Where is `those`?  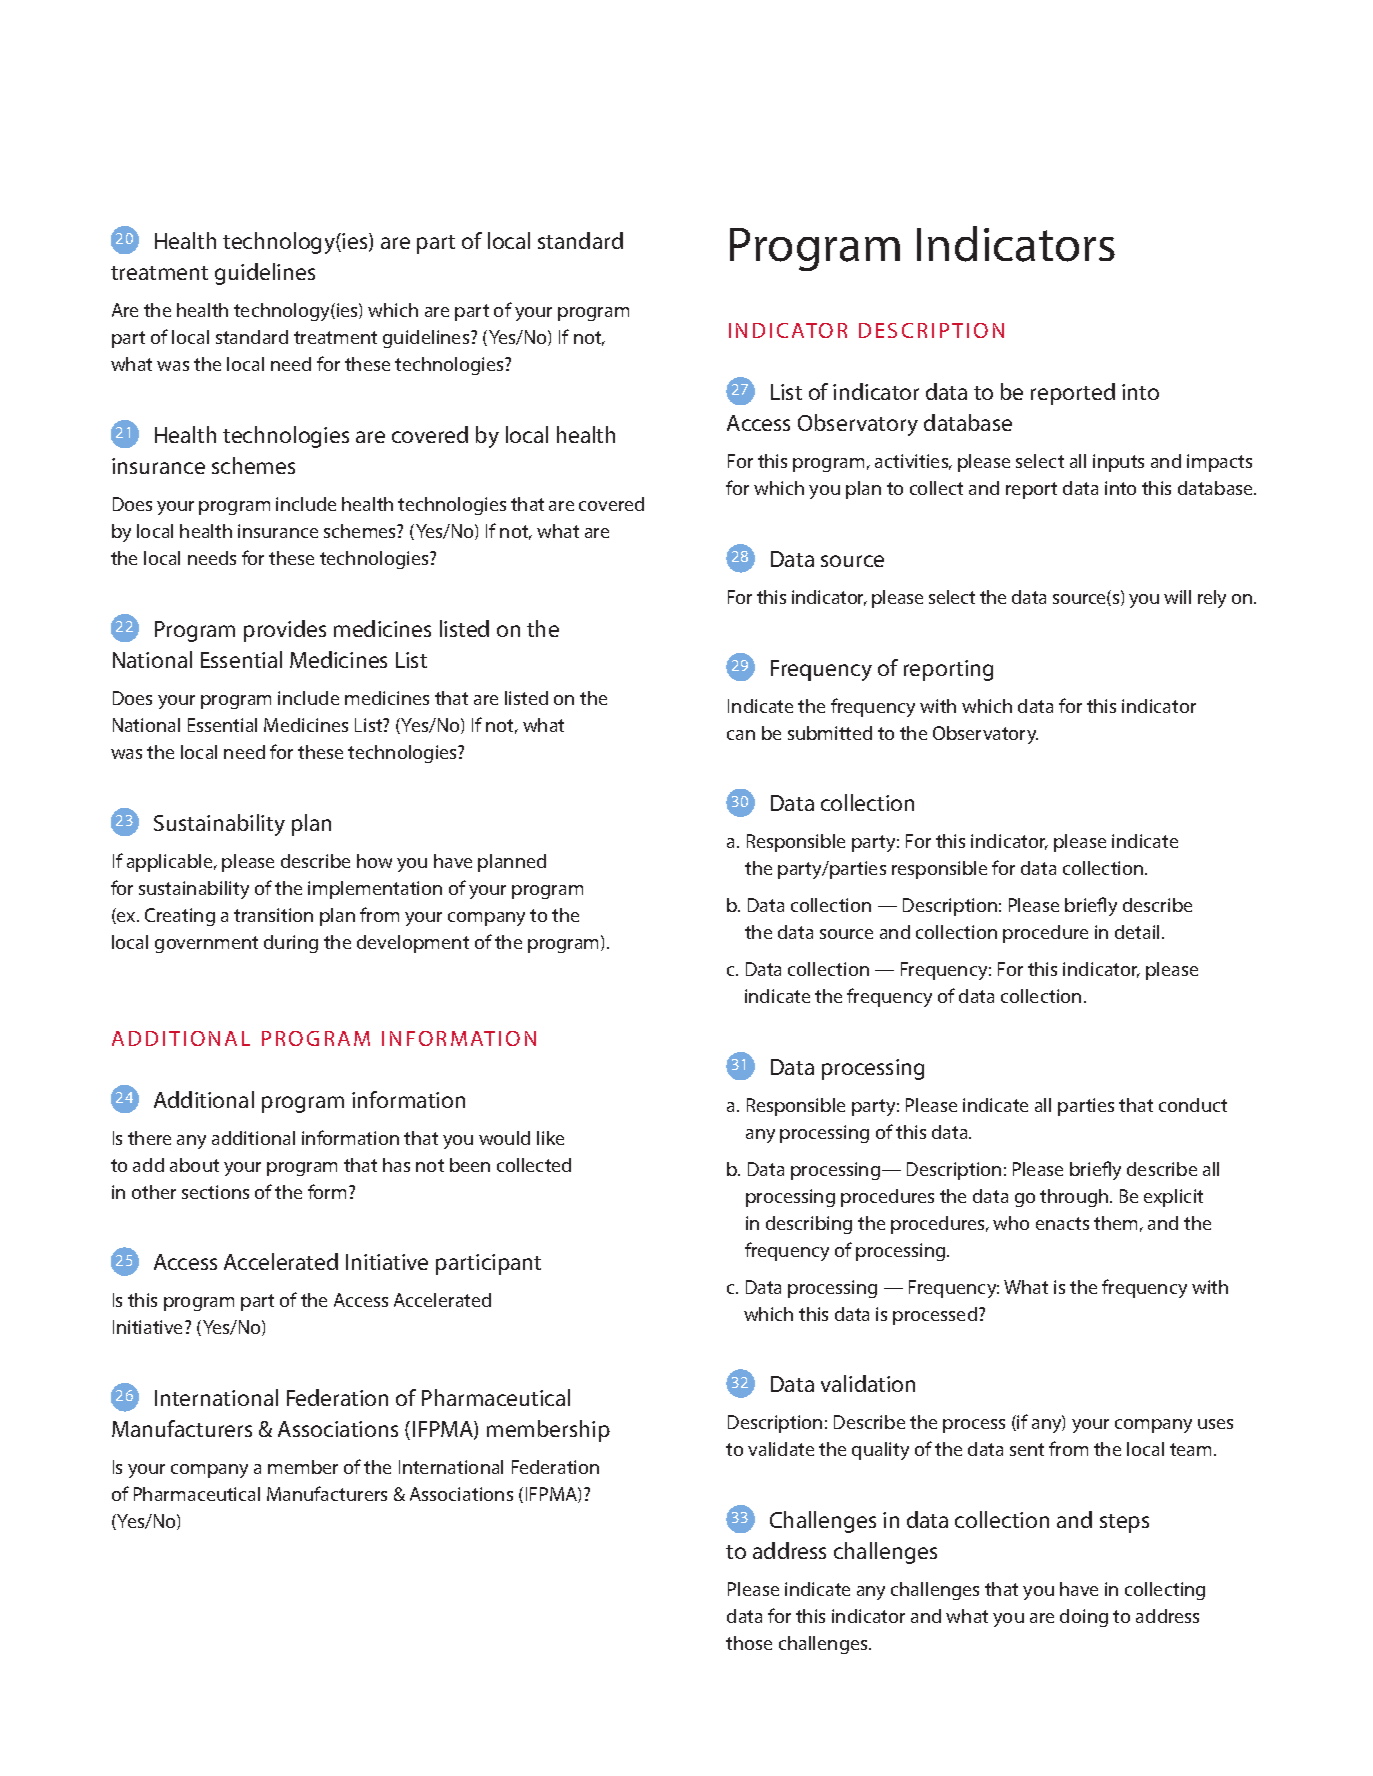
those is located at coordinates (749, 1643).
